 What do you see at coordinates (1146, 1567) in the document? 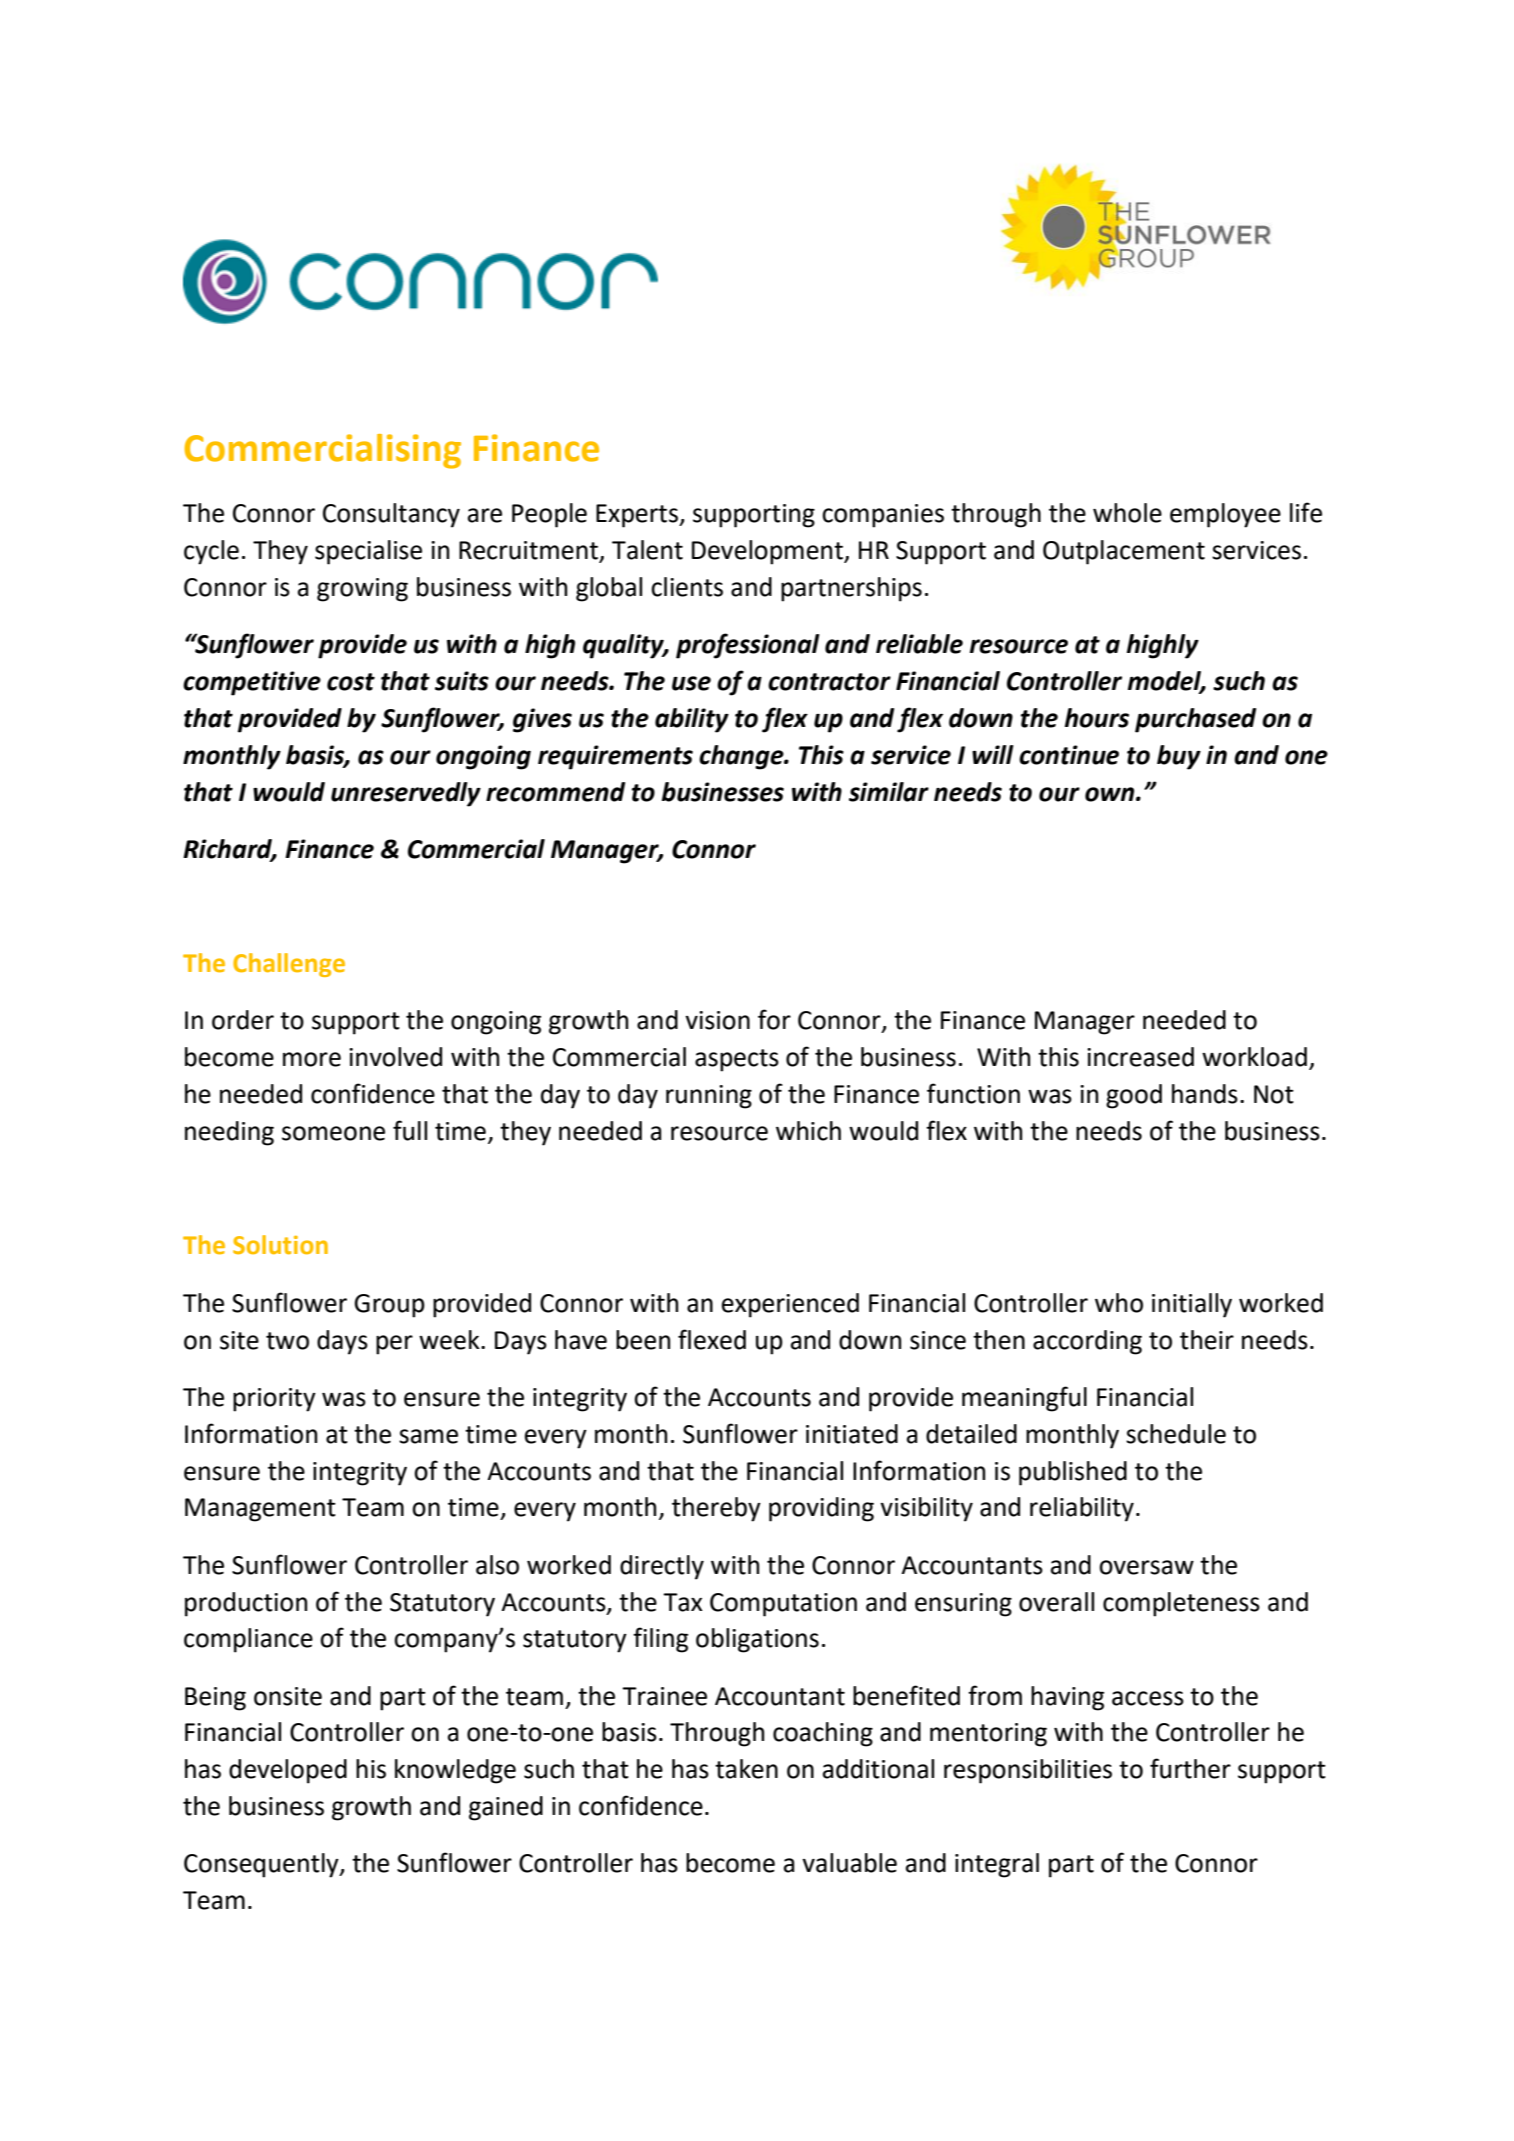
I see `oversaw` at bounding box center [1146, 1567].
